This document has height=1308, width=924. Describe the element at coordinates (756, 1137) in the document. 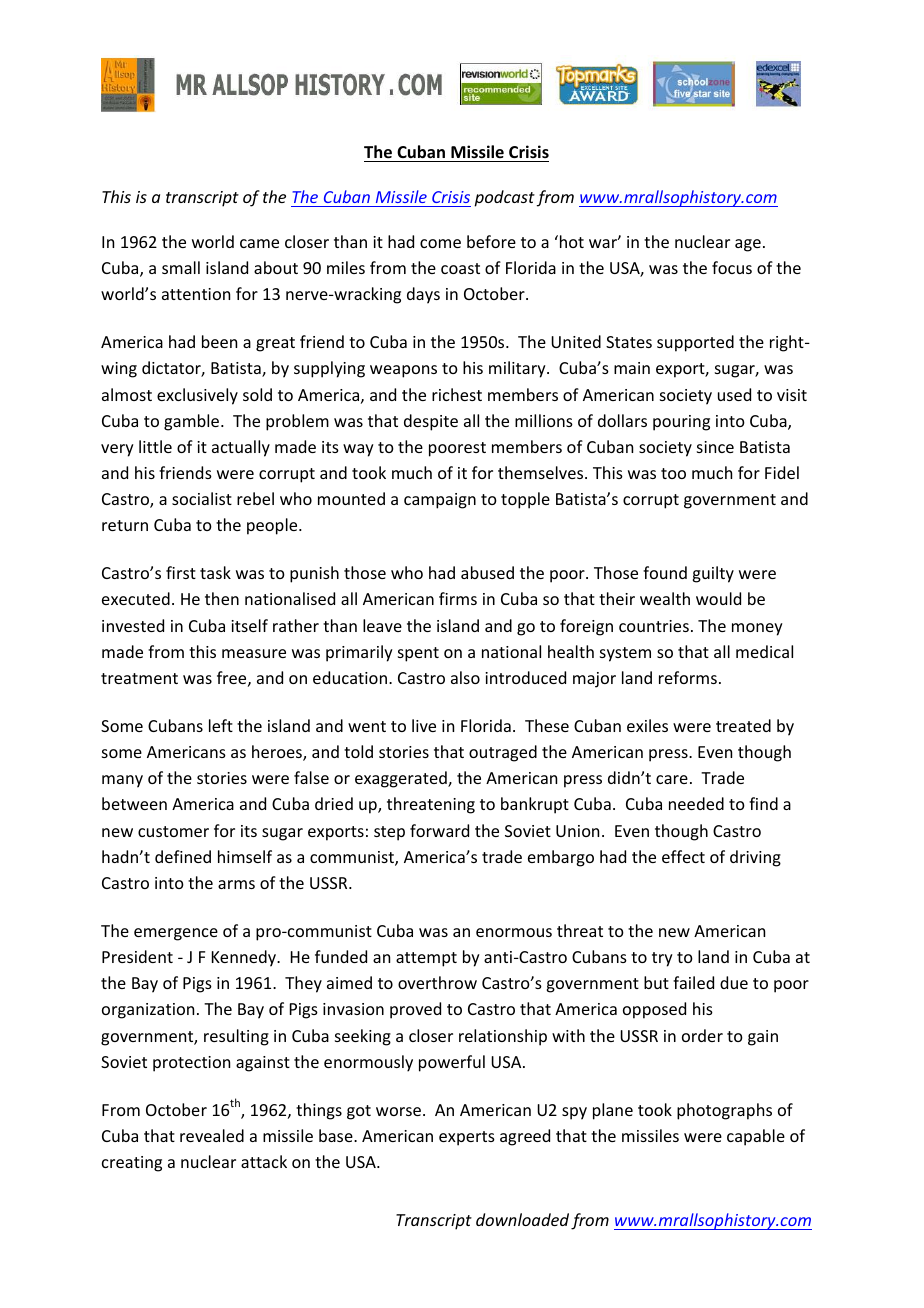

I see `capable` at that location.
